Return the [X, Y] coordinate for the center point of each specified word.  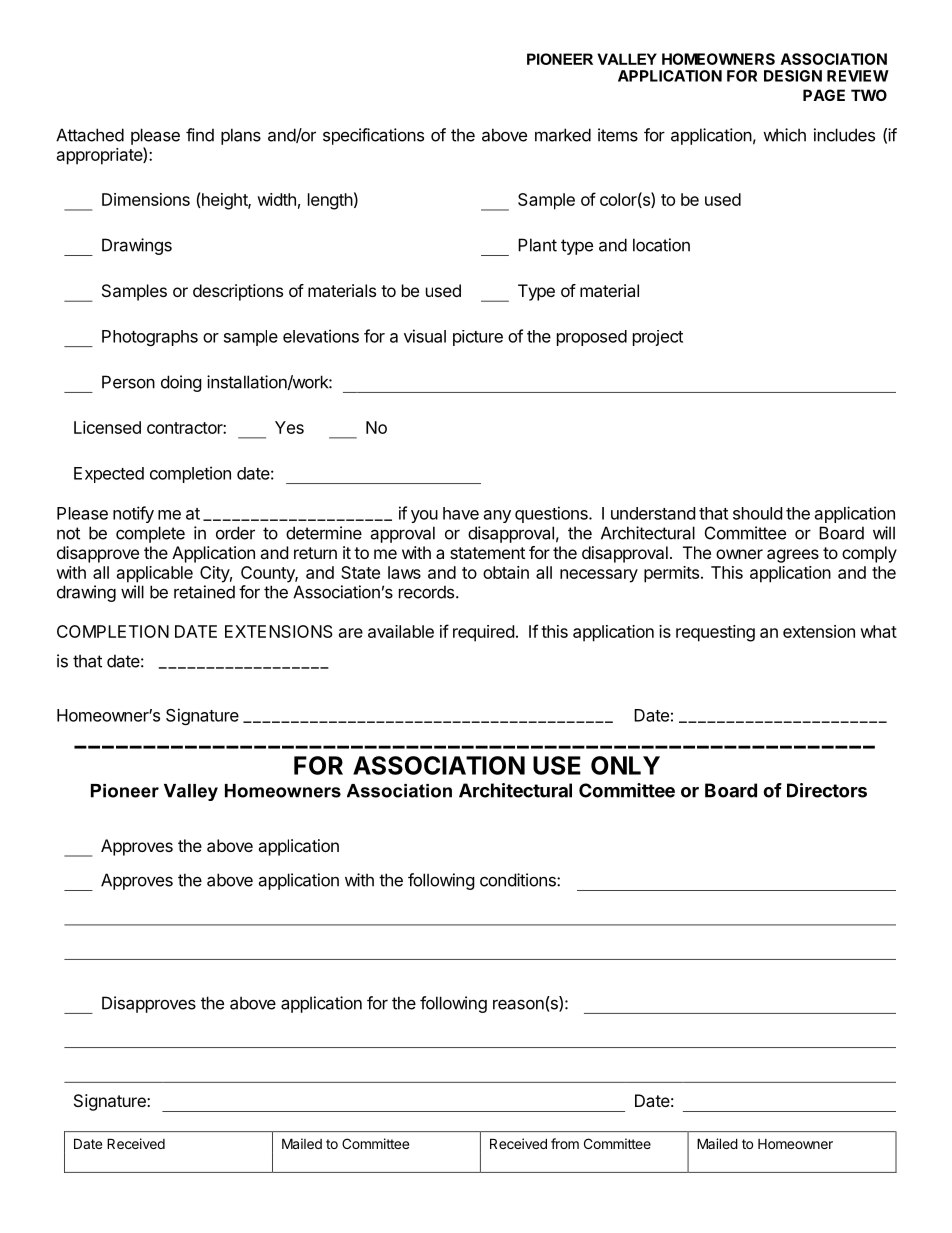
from [565, 1143]
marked [563, 135]
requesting [715, 633]
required [483, 633]
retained [204, 592]
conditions [519, 880]
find [200, 135]
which [784, 135]
